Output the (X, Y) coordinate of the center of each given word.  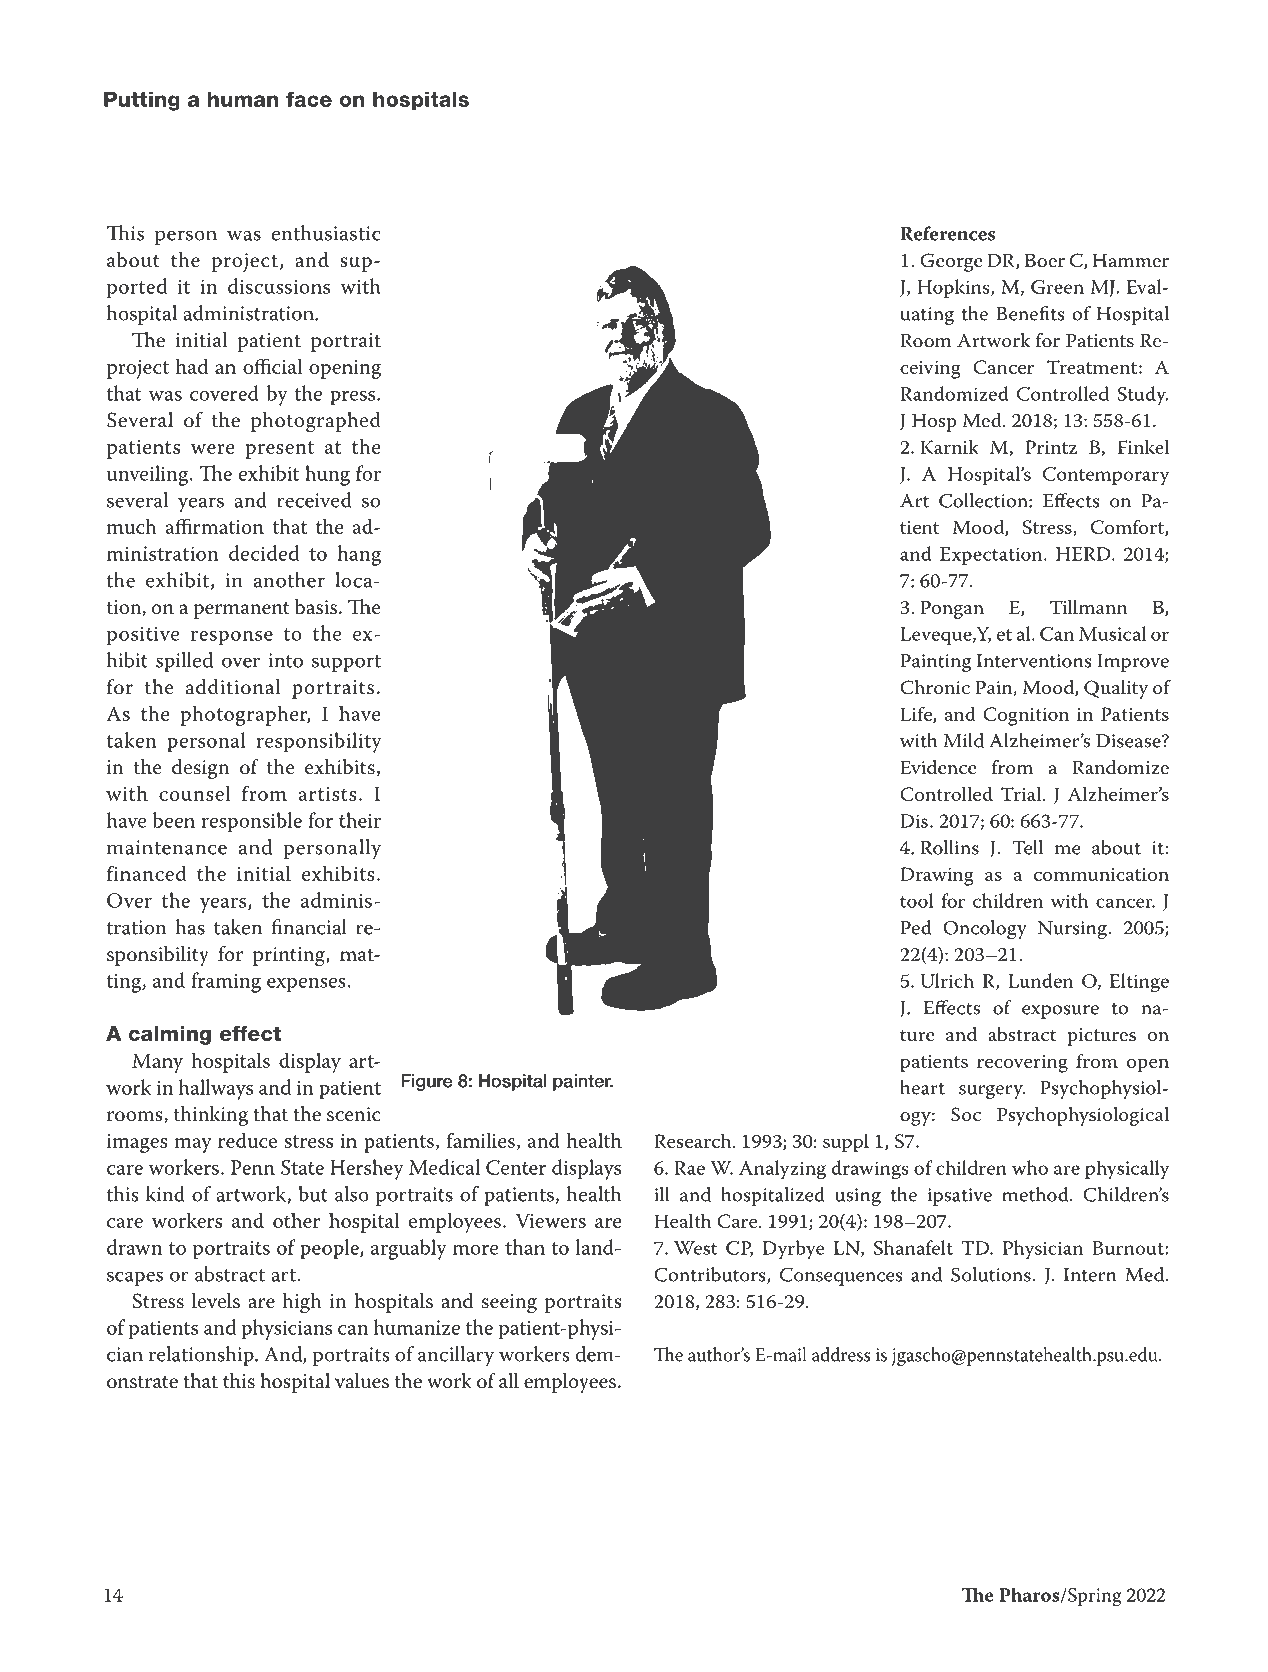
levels (216, 1301)
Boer (1045, 260)
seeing (509, 1303)
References (947, 233)
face (309, 99)
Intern (1090, 1275)
